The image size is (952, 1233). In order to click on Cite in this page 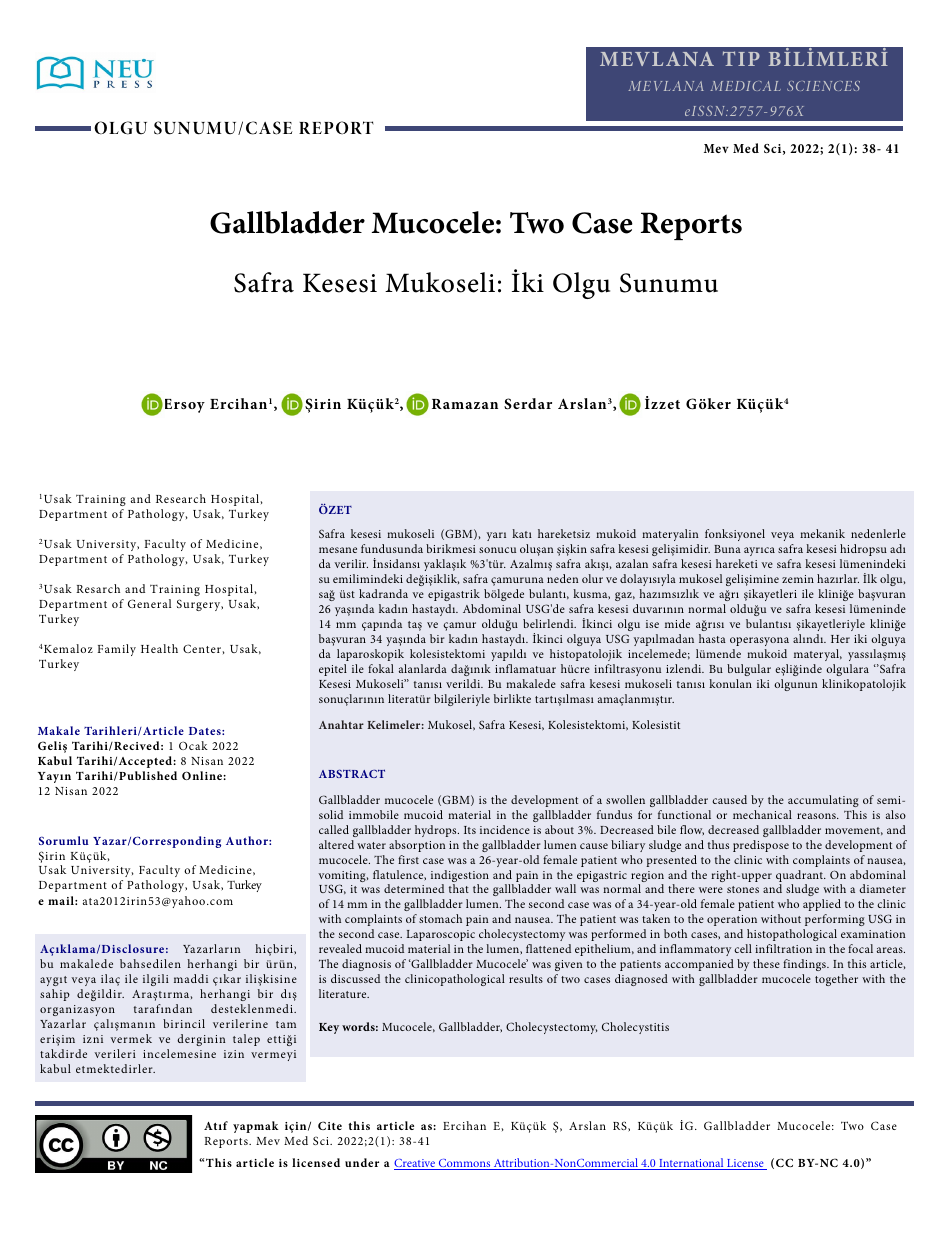, I will do `click(330, 1125)`.
